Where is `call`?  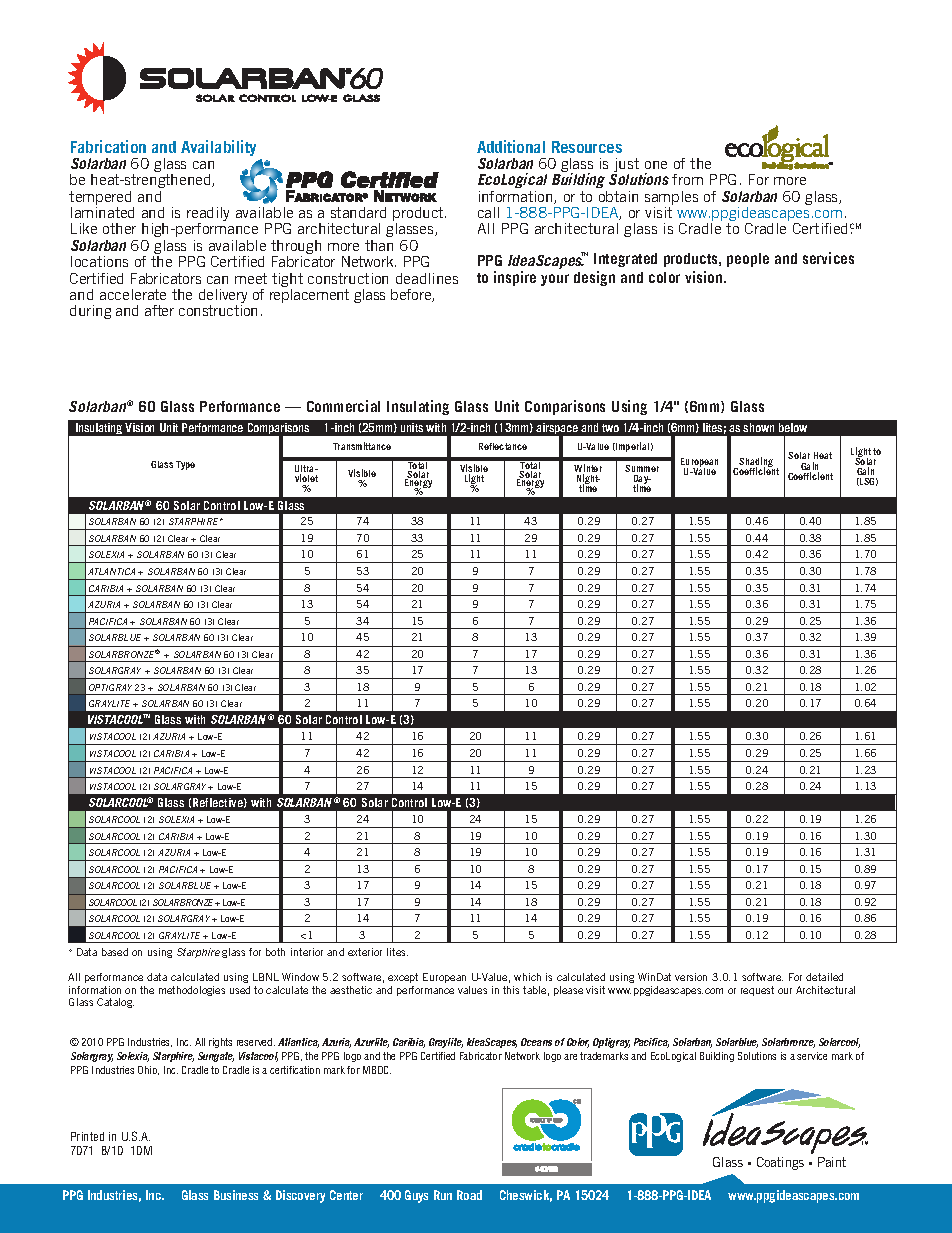
call is located at coordinates (488, 212).
